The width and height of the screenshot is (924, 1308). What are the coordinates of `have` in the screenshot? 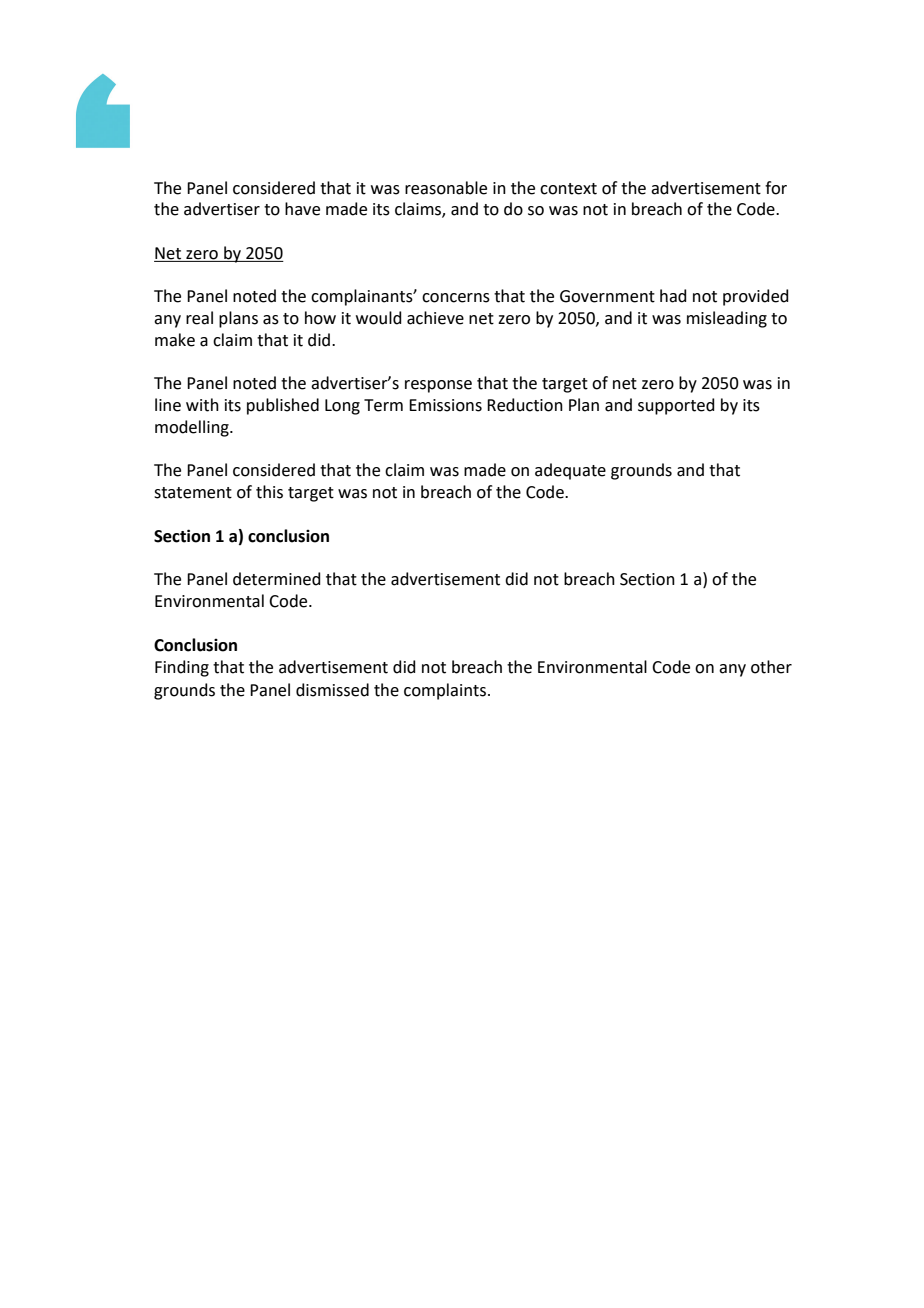 It's located at (302, 209).
